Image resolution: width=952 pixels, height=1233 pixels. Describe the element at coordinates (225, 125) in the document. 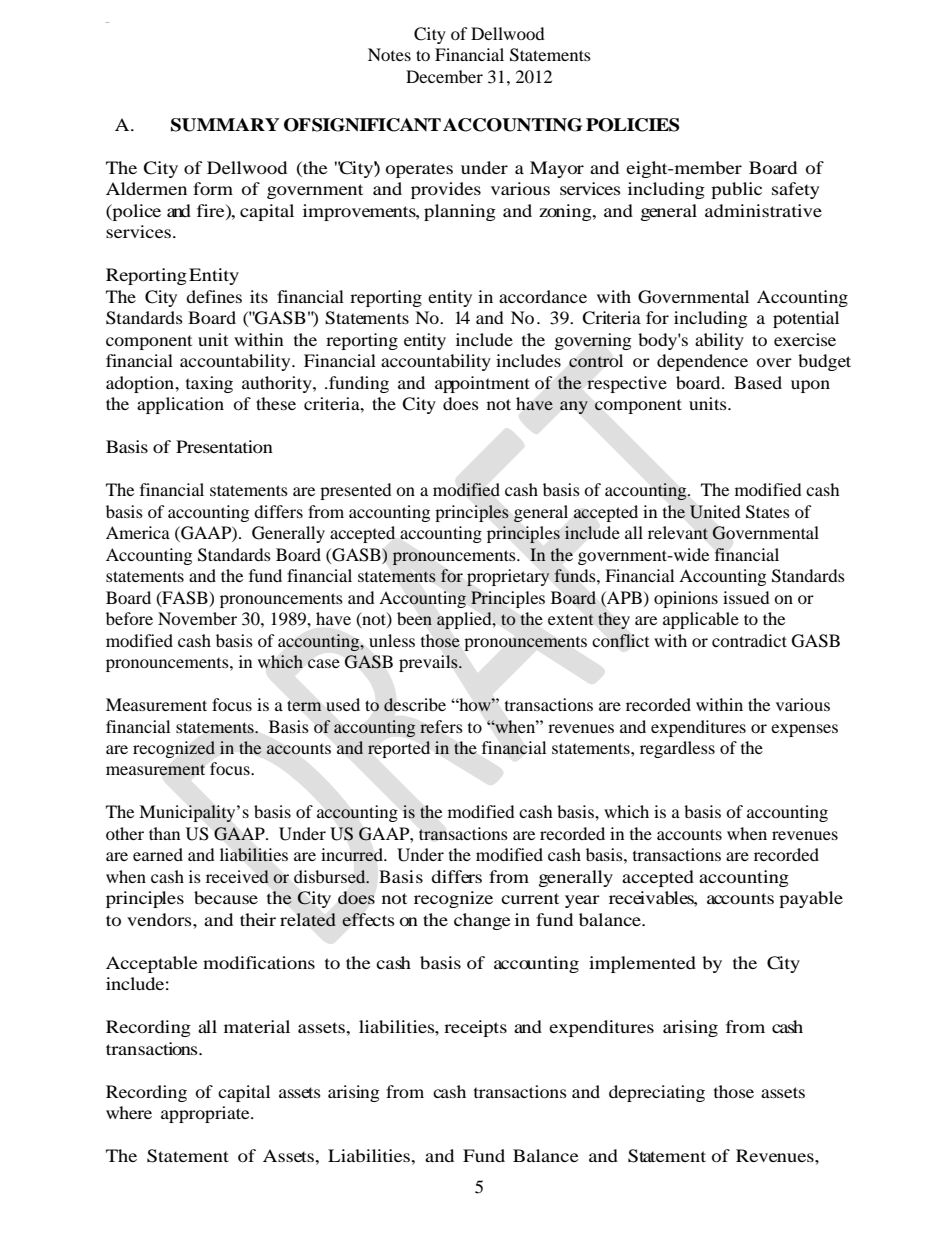

I see `SUMMARY` at that location.
